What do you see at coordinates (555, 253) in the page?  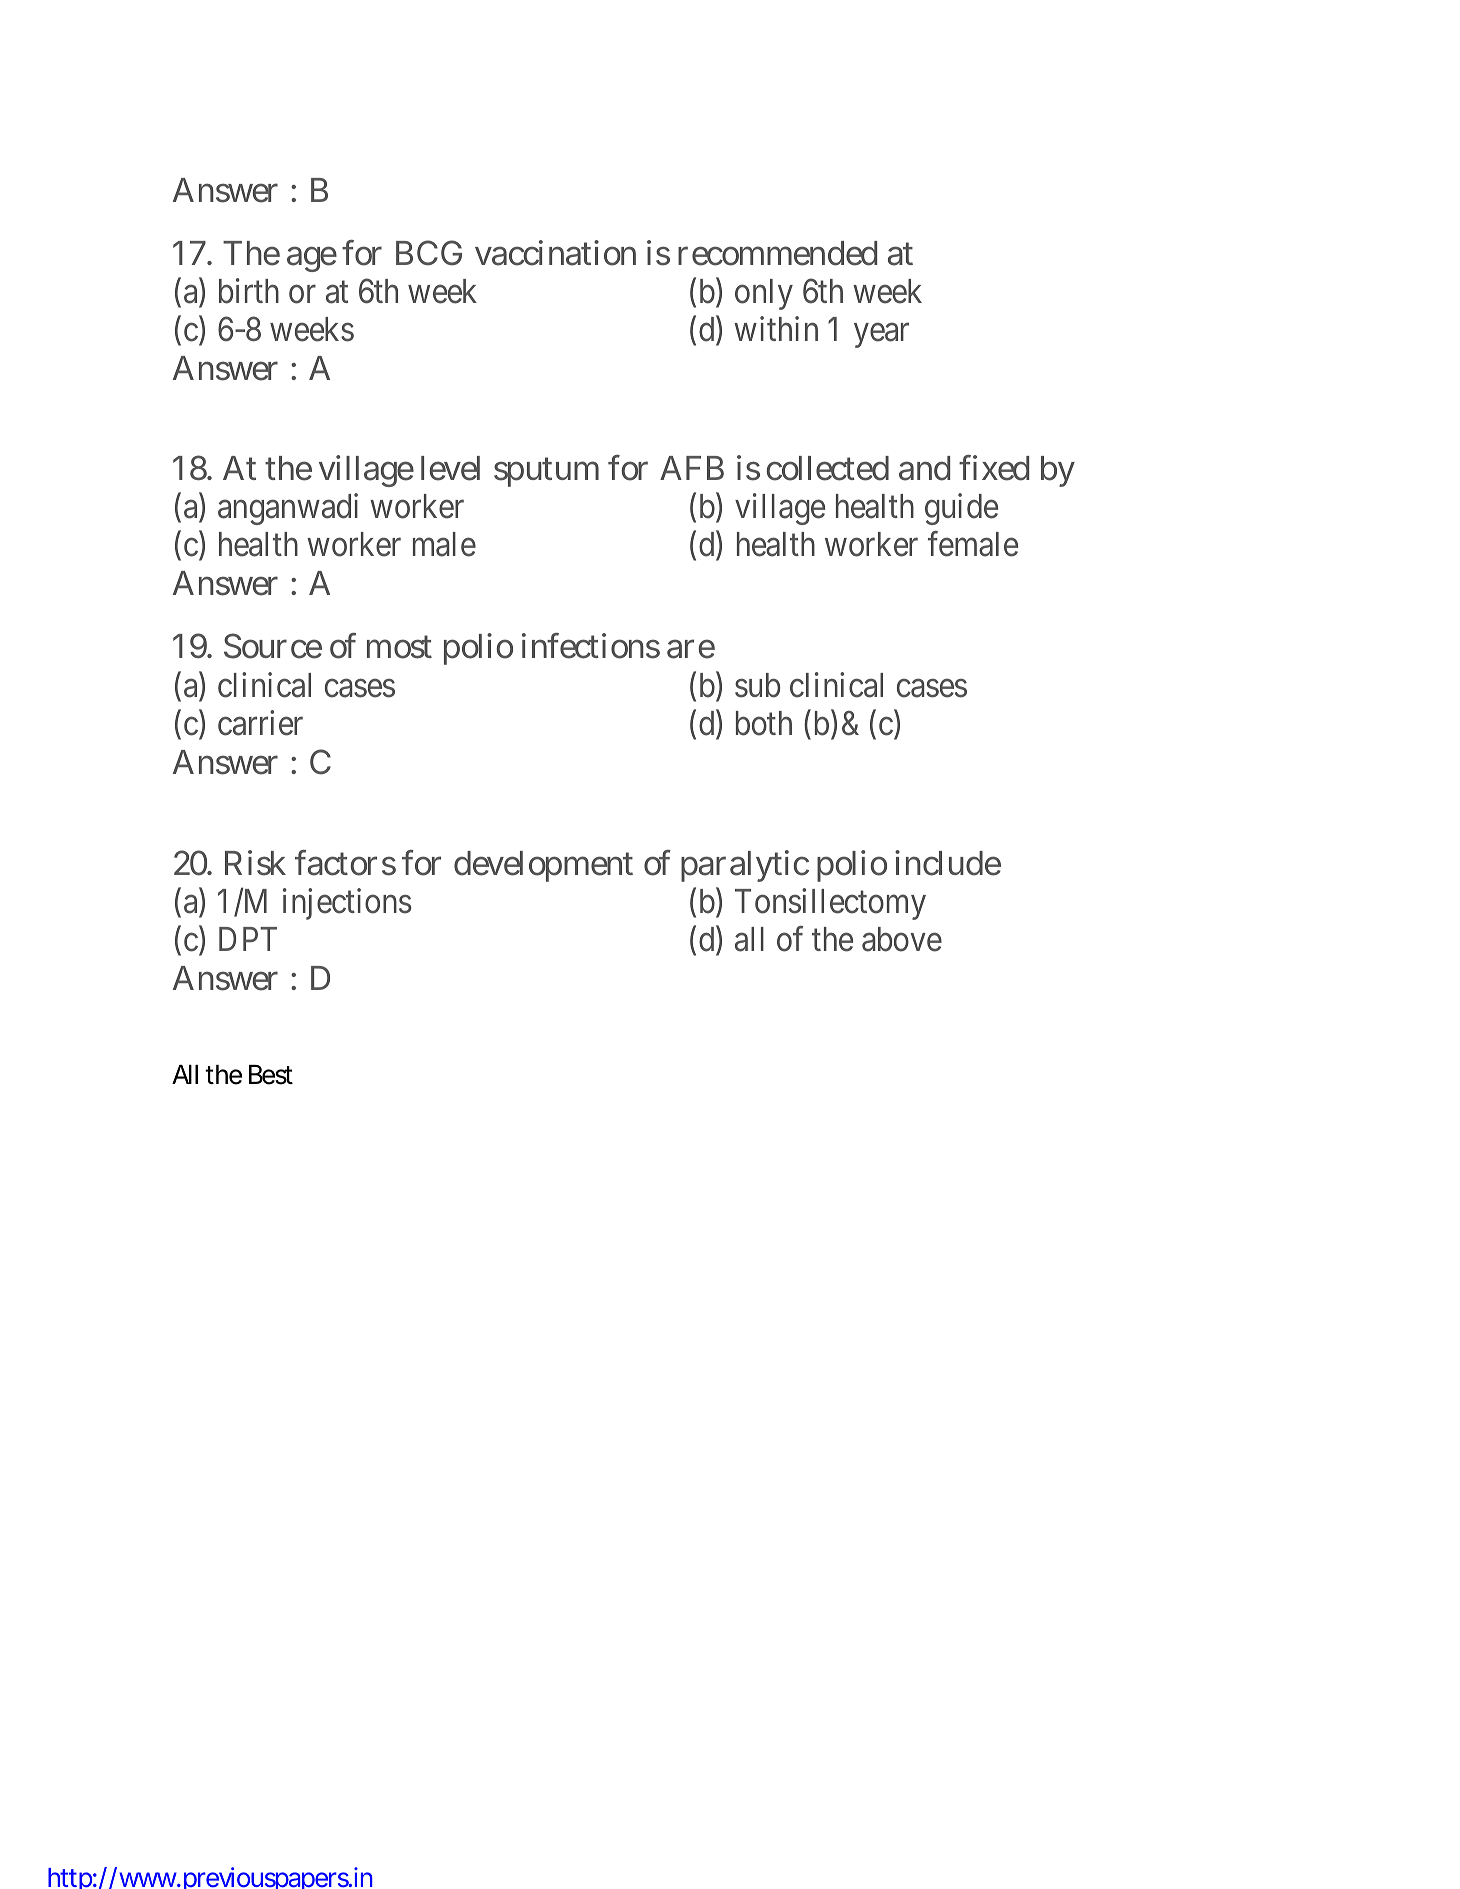 I see `vaccination` at bounding box center [555, 253].
